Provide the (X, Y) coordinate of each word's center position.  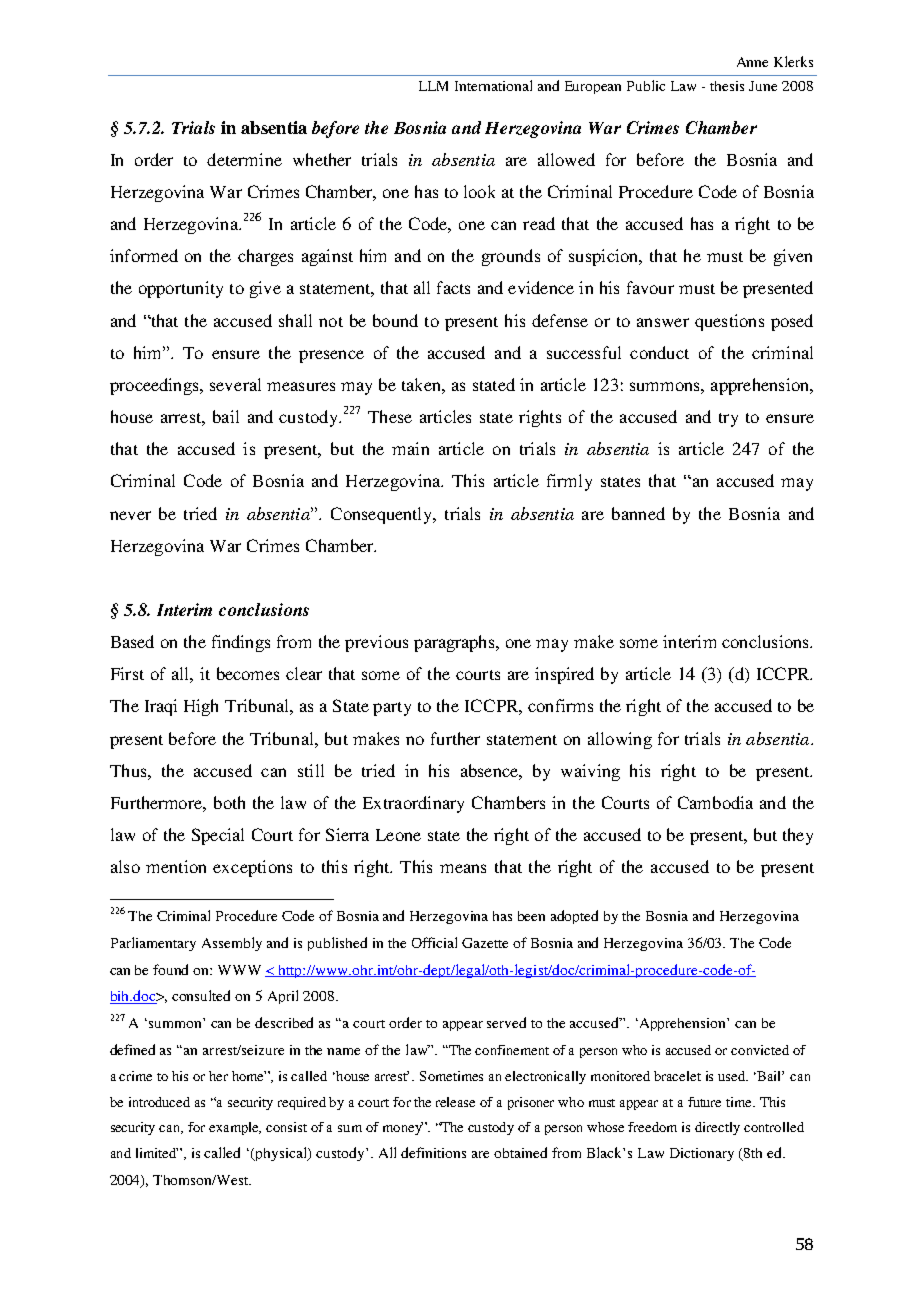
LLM (433, 86)
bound (395, 320)
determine (244, 159)
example (235, 1128)
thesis (727, 86)
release (455, 1102)
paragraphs (456, 643)
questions (729, 322)
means (463, 868)
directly (717, 1128)
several (235, 384)
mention (176, 866)
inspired (564, 675)
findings (241, 643)
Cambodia (715, 802)
